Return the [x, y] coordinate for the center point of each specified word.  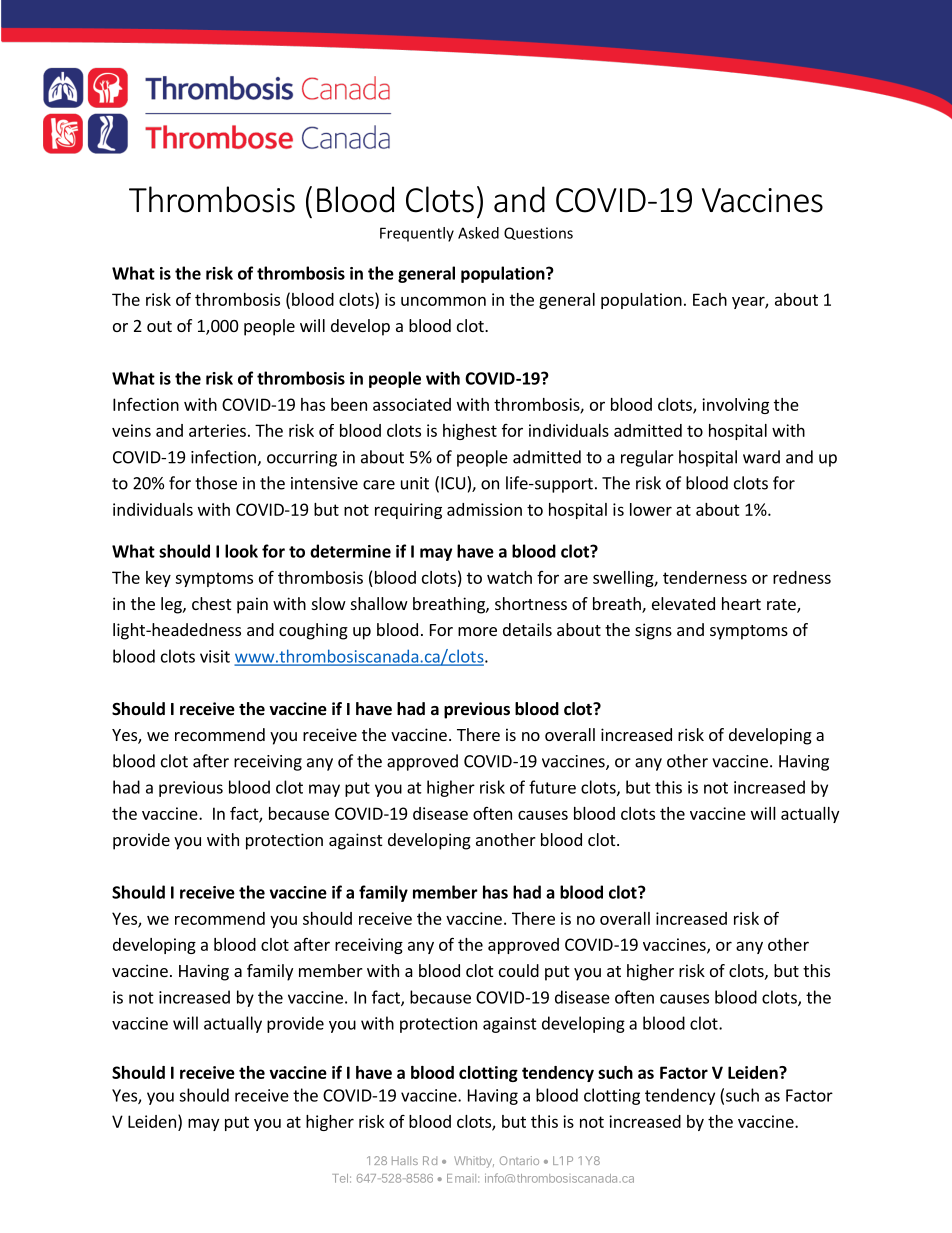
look [241, 551]
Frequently [417, 234]
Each [710, 299]
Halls [405, 1160]
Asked [478, 233]
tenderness [705, 577]
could [519, 970]
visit [215, 656]
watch [509, 577]
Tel [340, 1178]
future [552, 787]
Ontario [519, 1160]
